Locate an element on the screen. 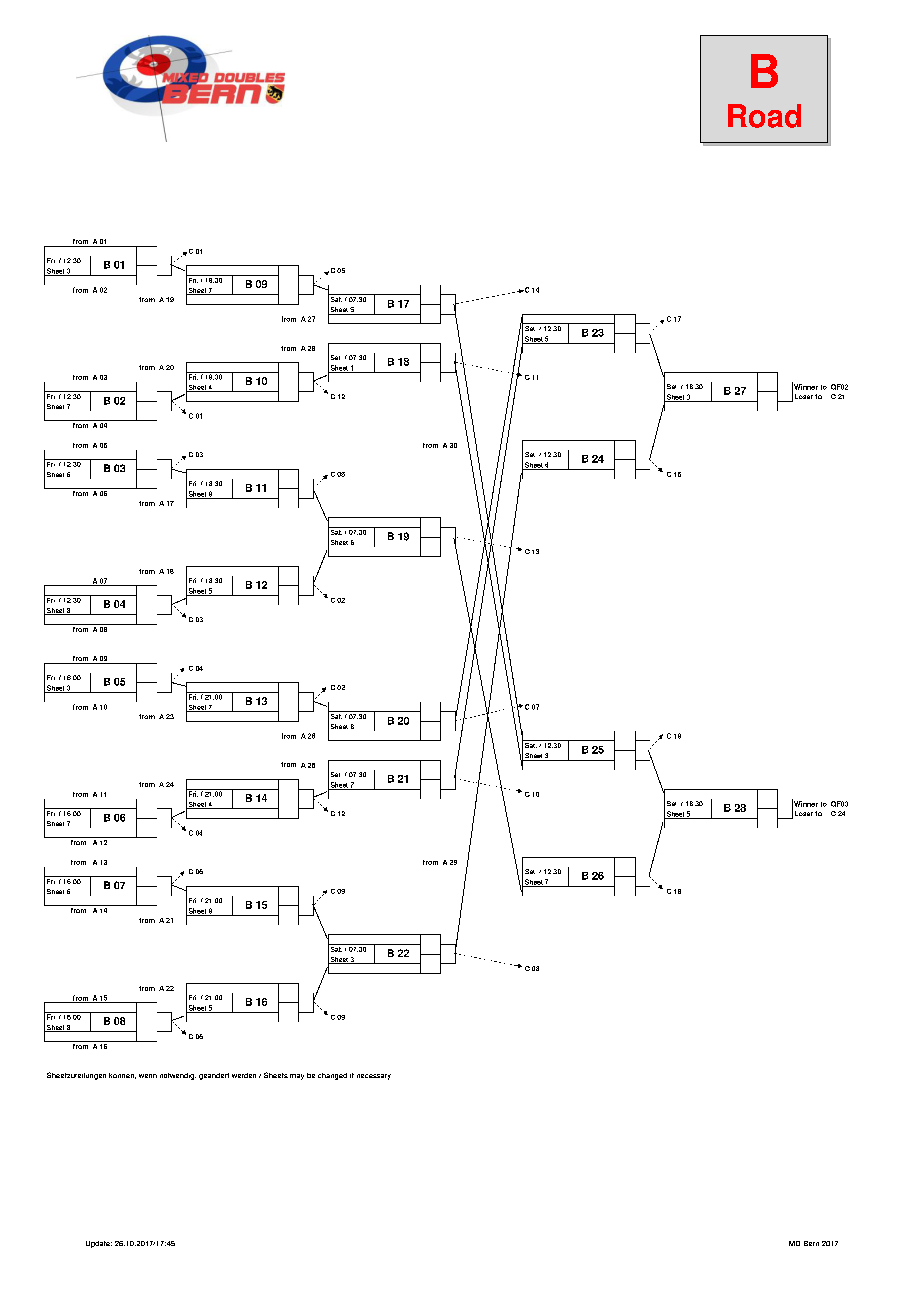 The image size is (924, 1308). may is located at coordinates (297, 1077).
